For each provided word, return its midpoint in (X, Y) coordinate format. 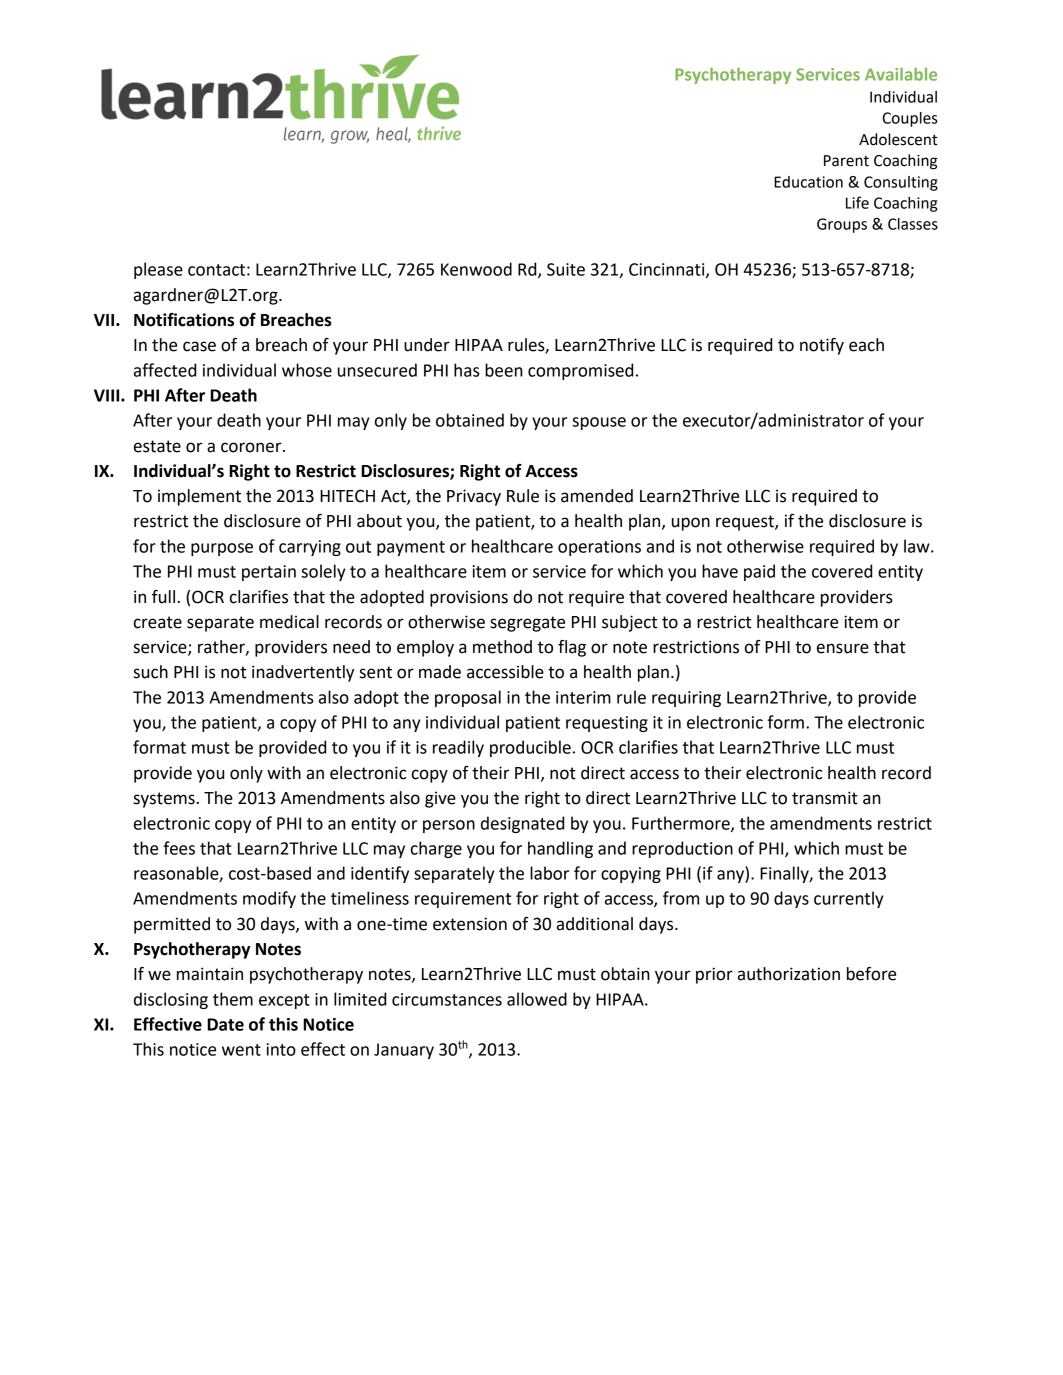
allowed (537, 999)
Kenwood (476, 269)
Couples (910, 119)
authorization (789, 974)
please (158, 270)
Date (225, 1024)
